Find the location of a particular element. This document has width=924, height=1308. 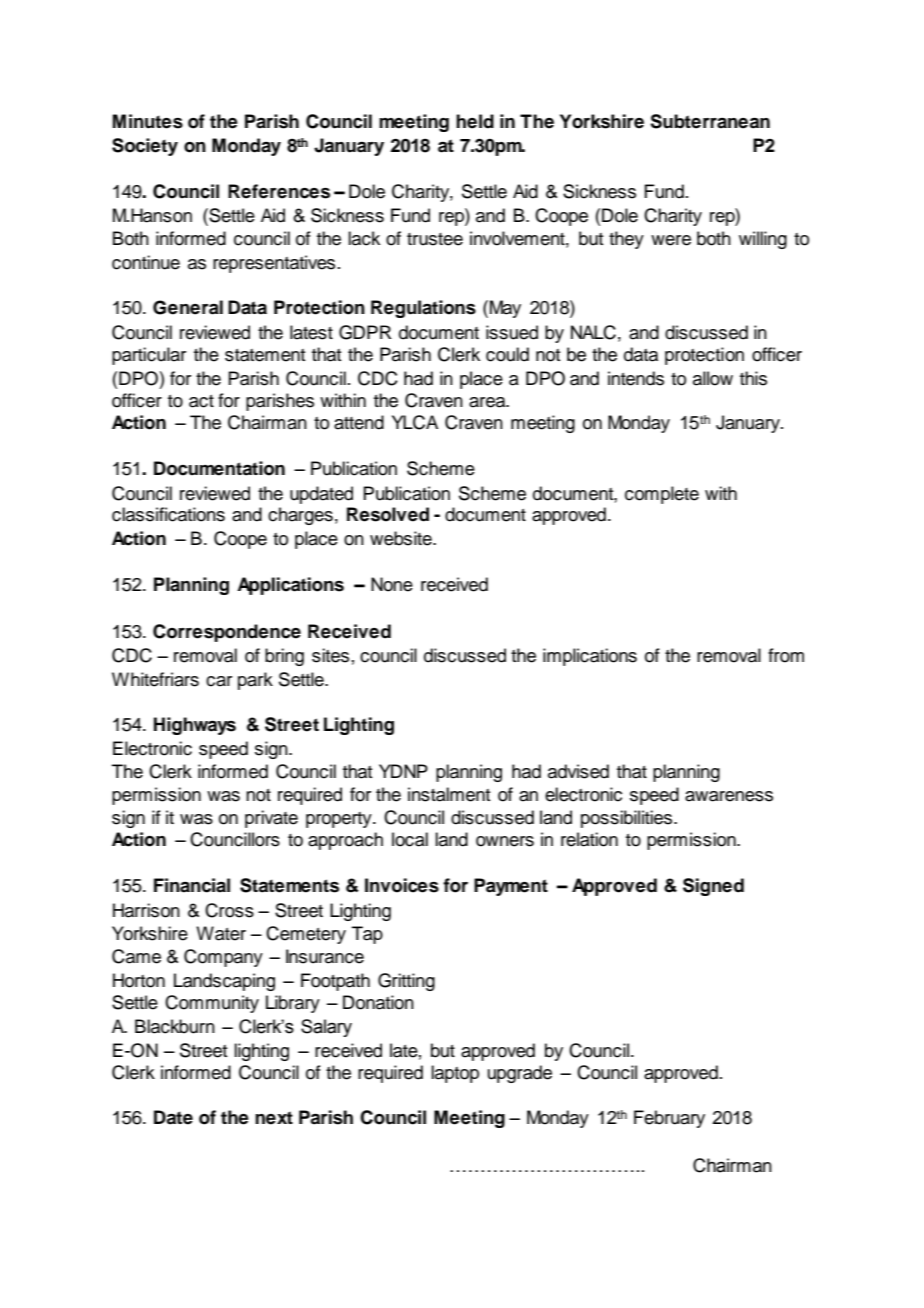

Subterranean is located at coordinates (710, 121).
